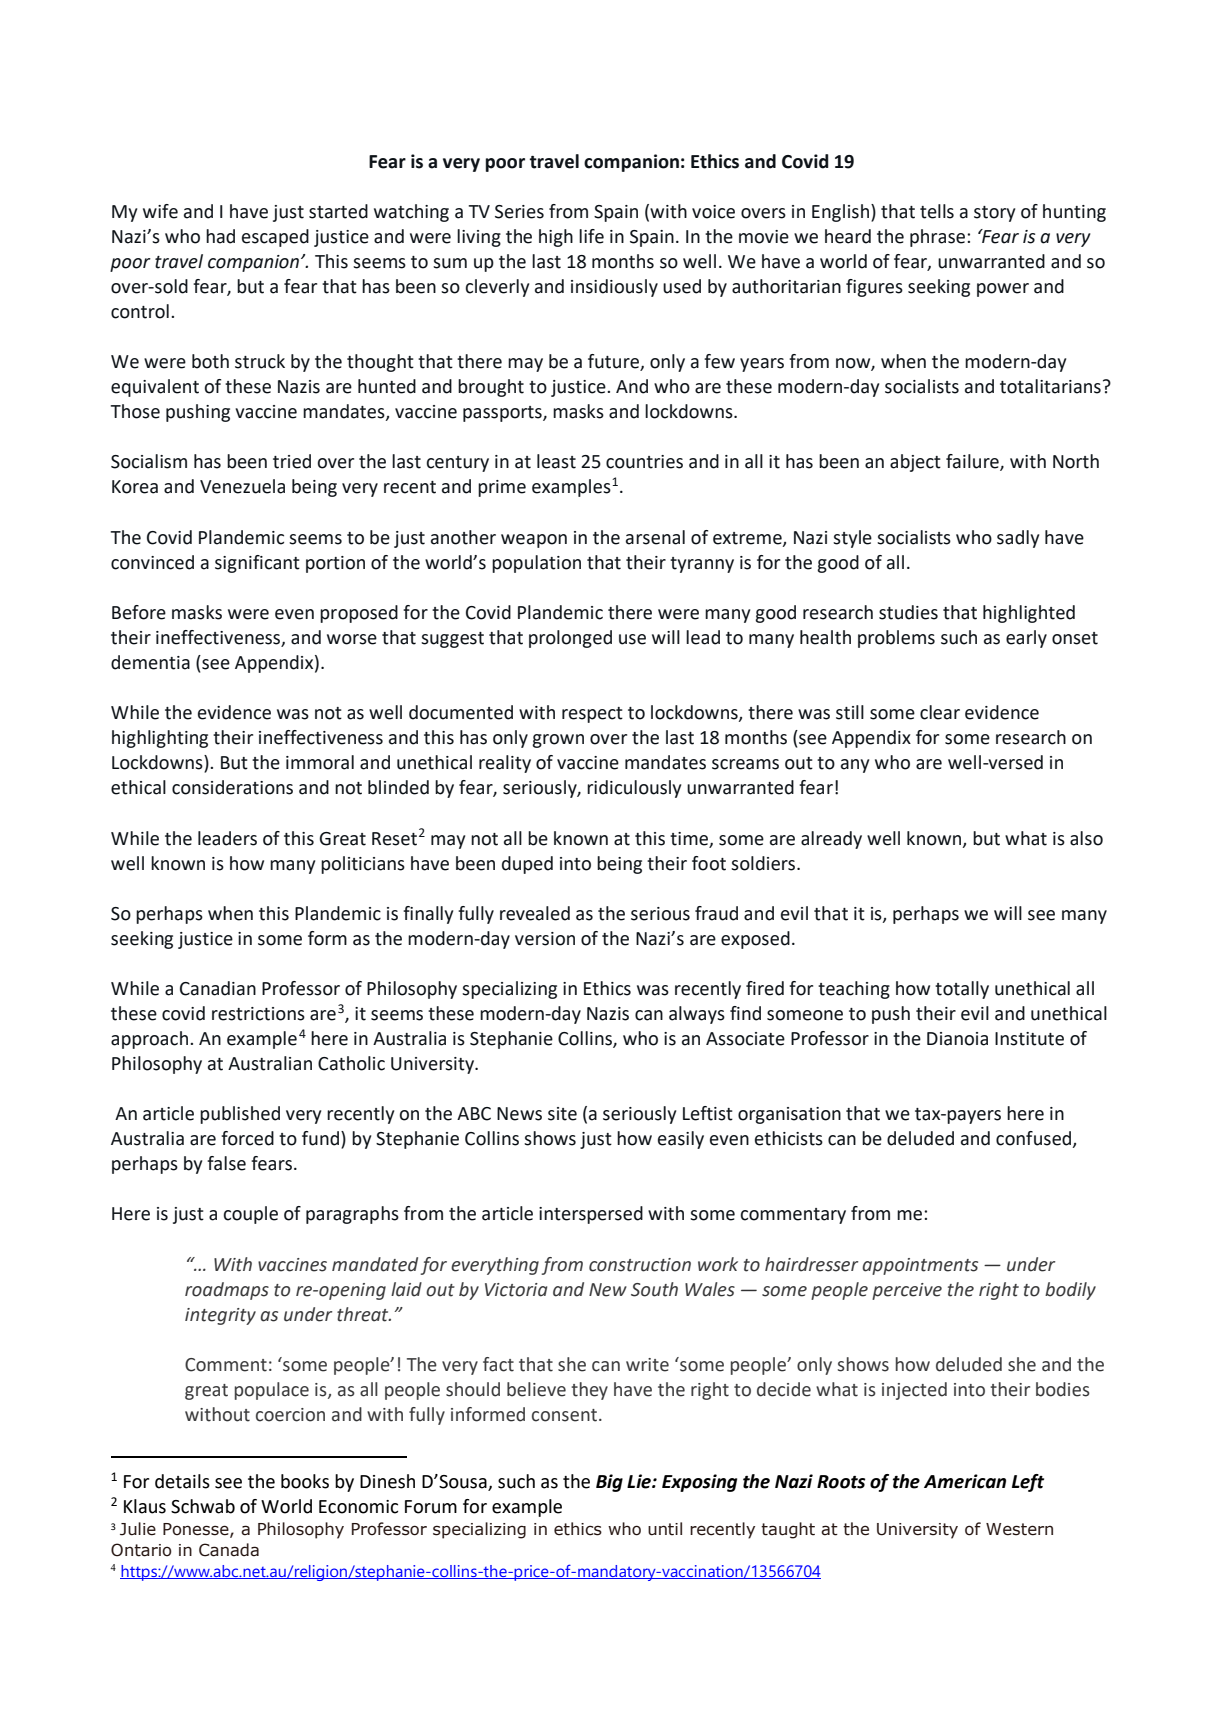 The width and height of the page is (1223, 1729). Describe the element at coordinates (527, 865) in the page. I see `duped` at that location.
